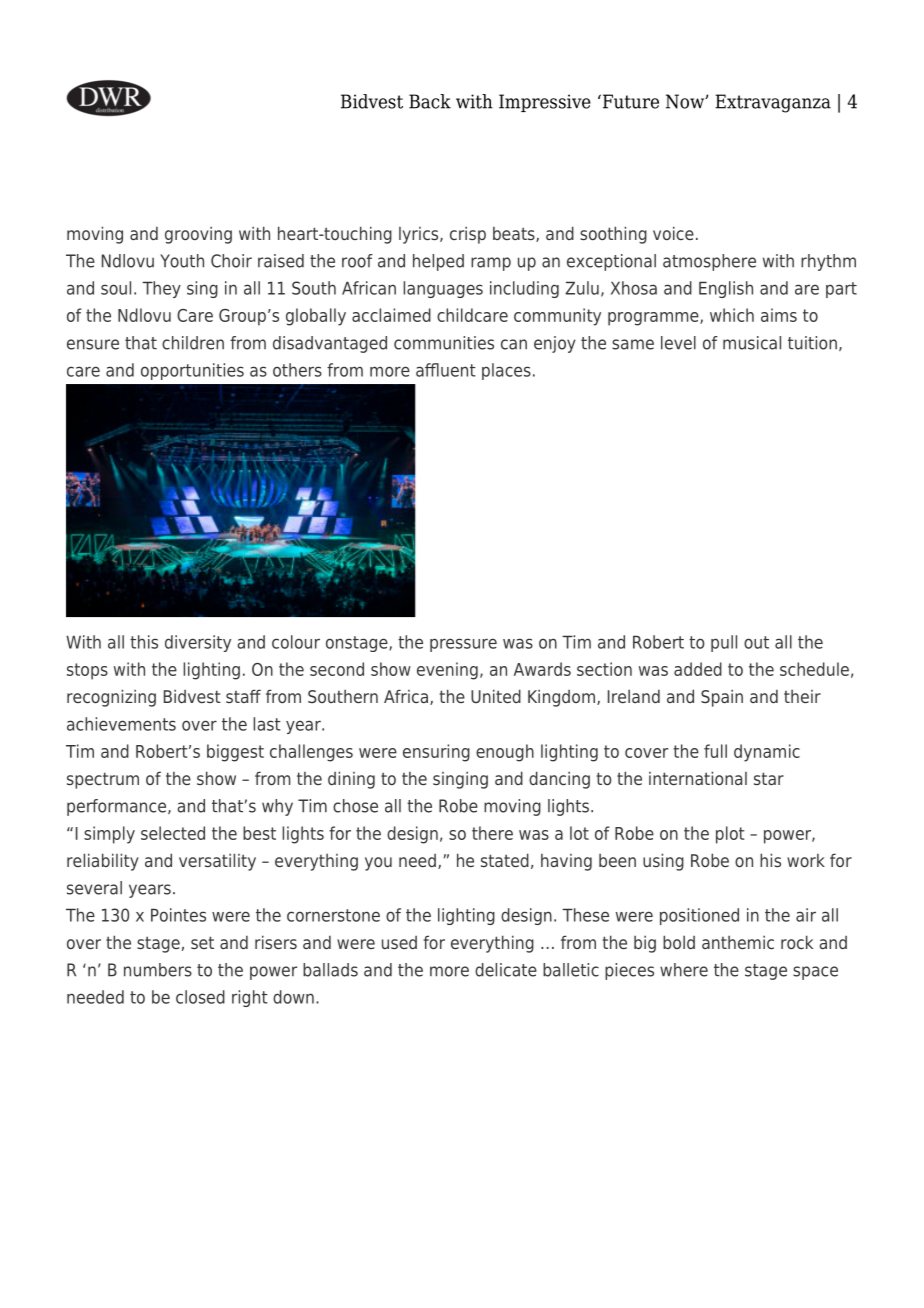 This screenshot has height=1308, width=924. Describe the element at coordinates (444, 343) in the screenshot. I see `communities` at that location.
